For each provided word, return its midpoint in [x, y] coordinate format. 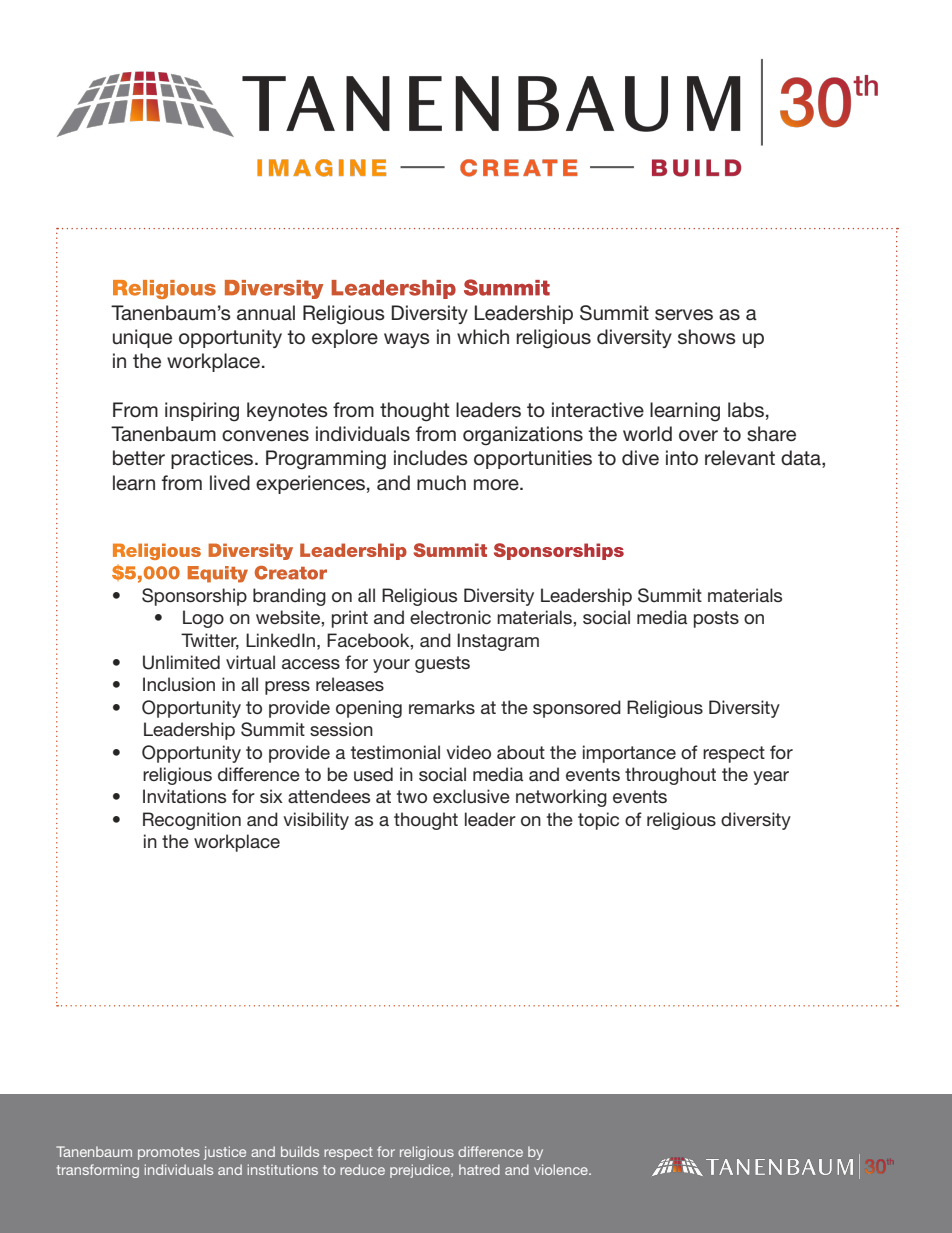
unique [142, 338]
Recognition [192, 821]
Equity [218, 574]
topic [598, 821]
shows [707, 337]
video [468, 752]
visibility [316, 821]
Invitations [184, 796]
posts [716, 619]
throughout [670, 776]
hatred [479, 1169]
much [441, 483]
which [483, 337]
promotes [169, 1153]
